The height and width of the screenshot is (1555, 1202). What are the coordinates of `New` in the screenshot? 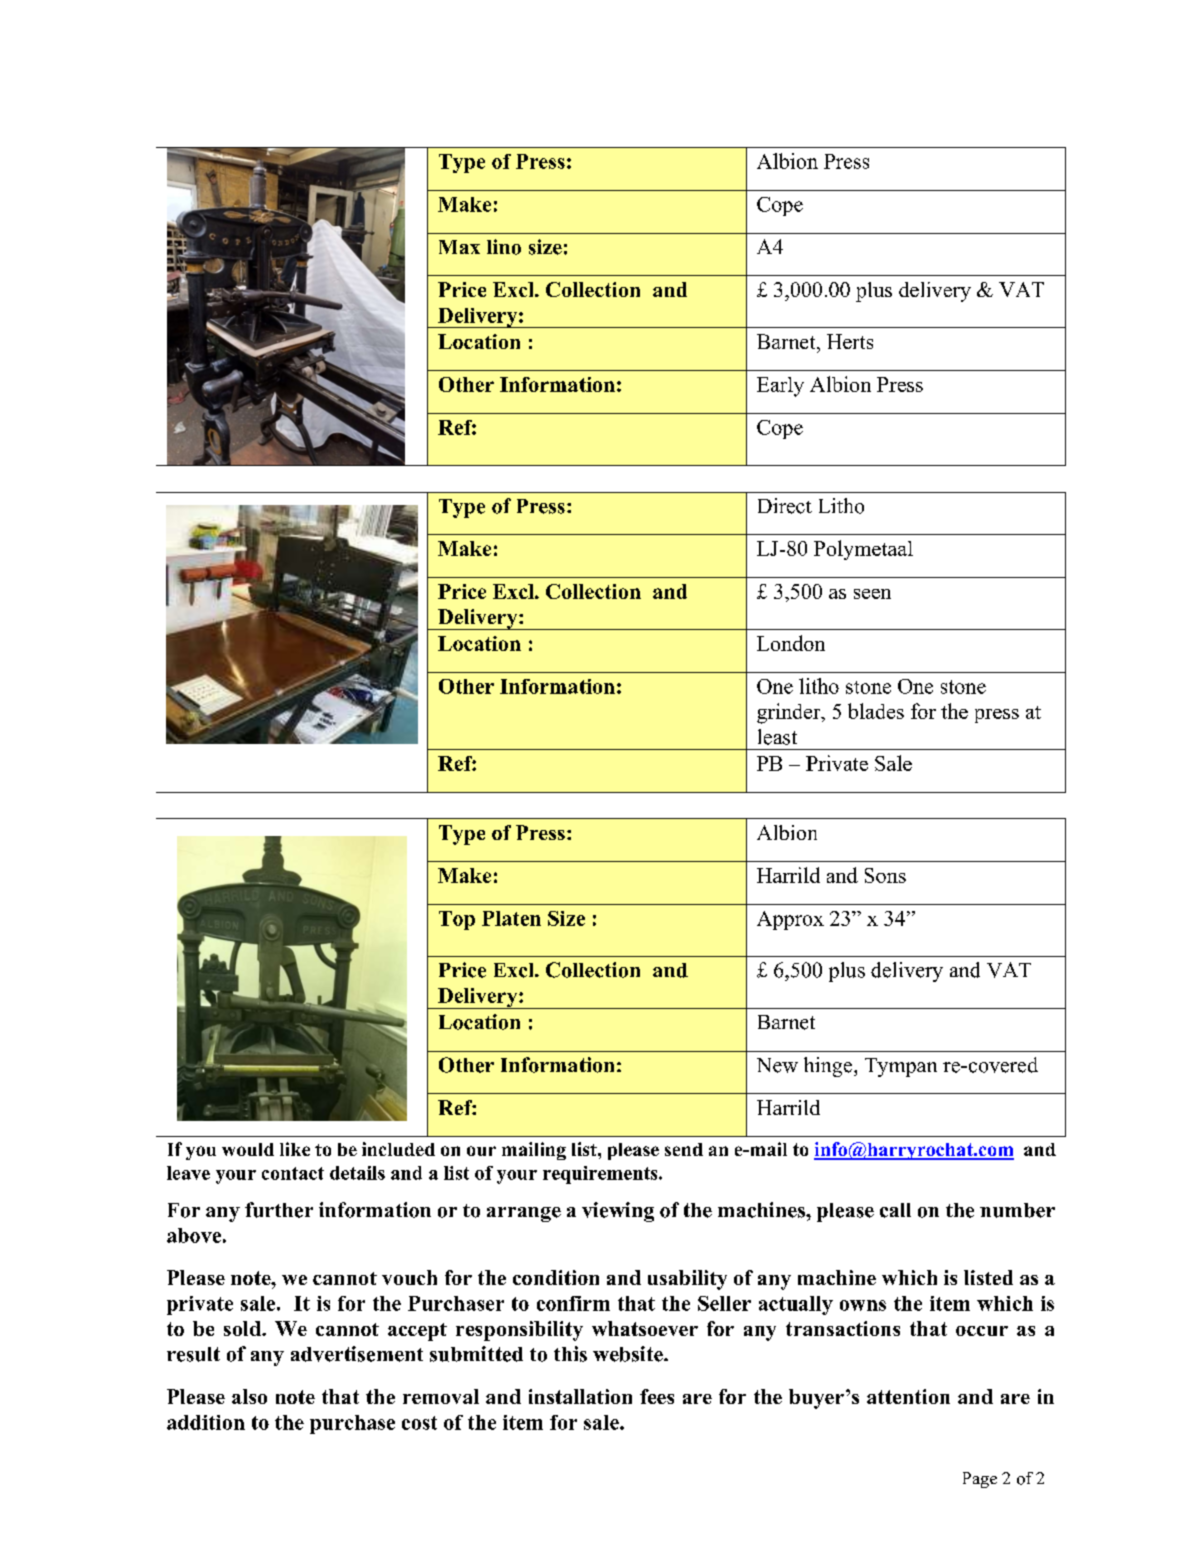 It's located at (777, 1065).
